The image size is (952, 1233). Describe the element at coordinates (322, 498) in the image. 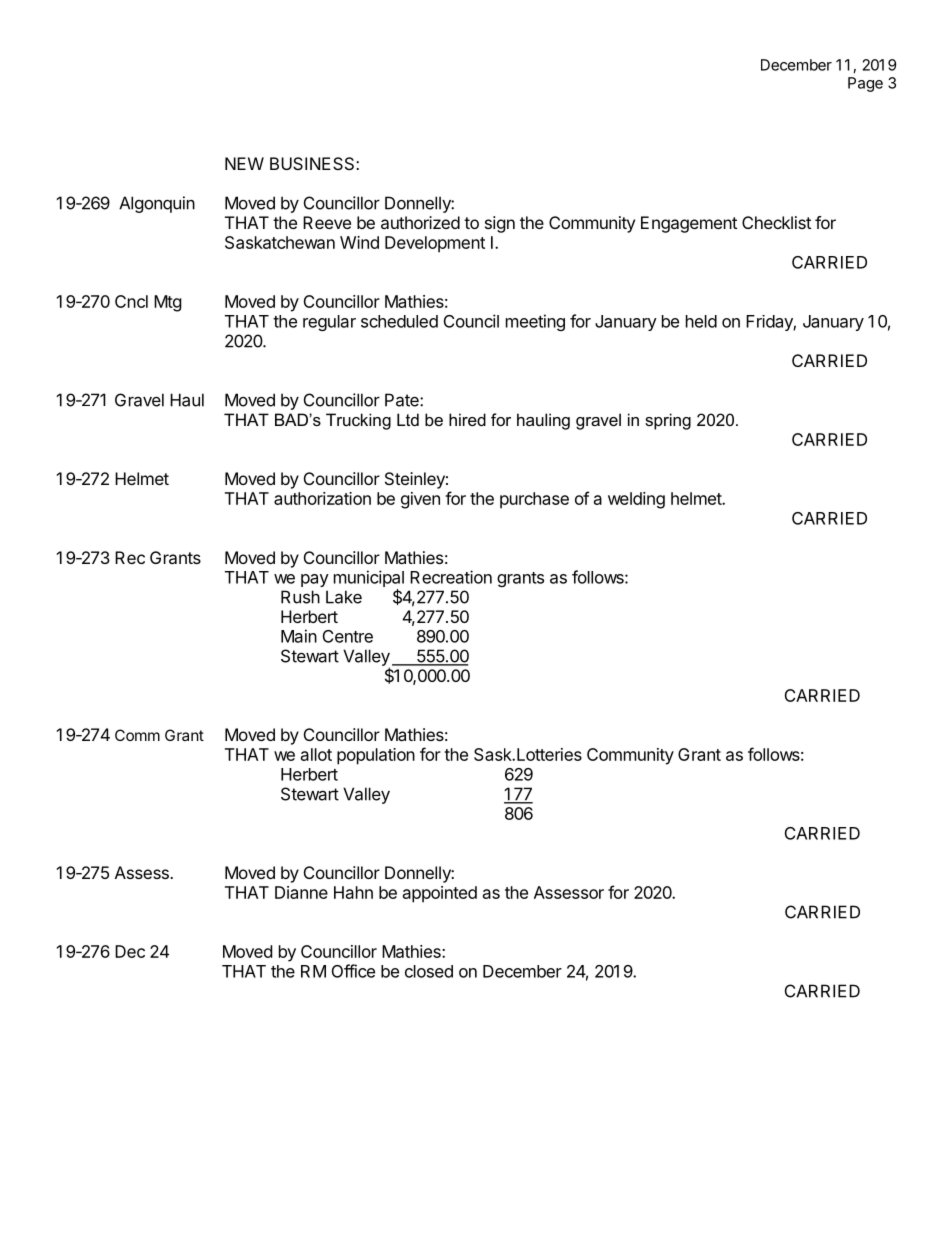

I see `authorization` at that location.
